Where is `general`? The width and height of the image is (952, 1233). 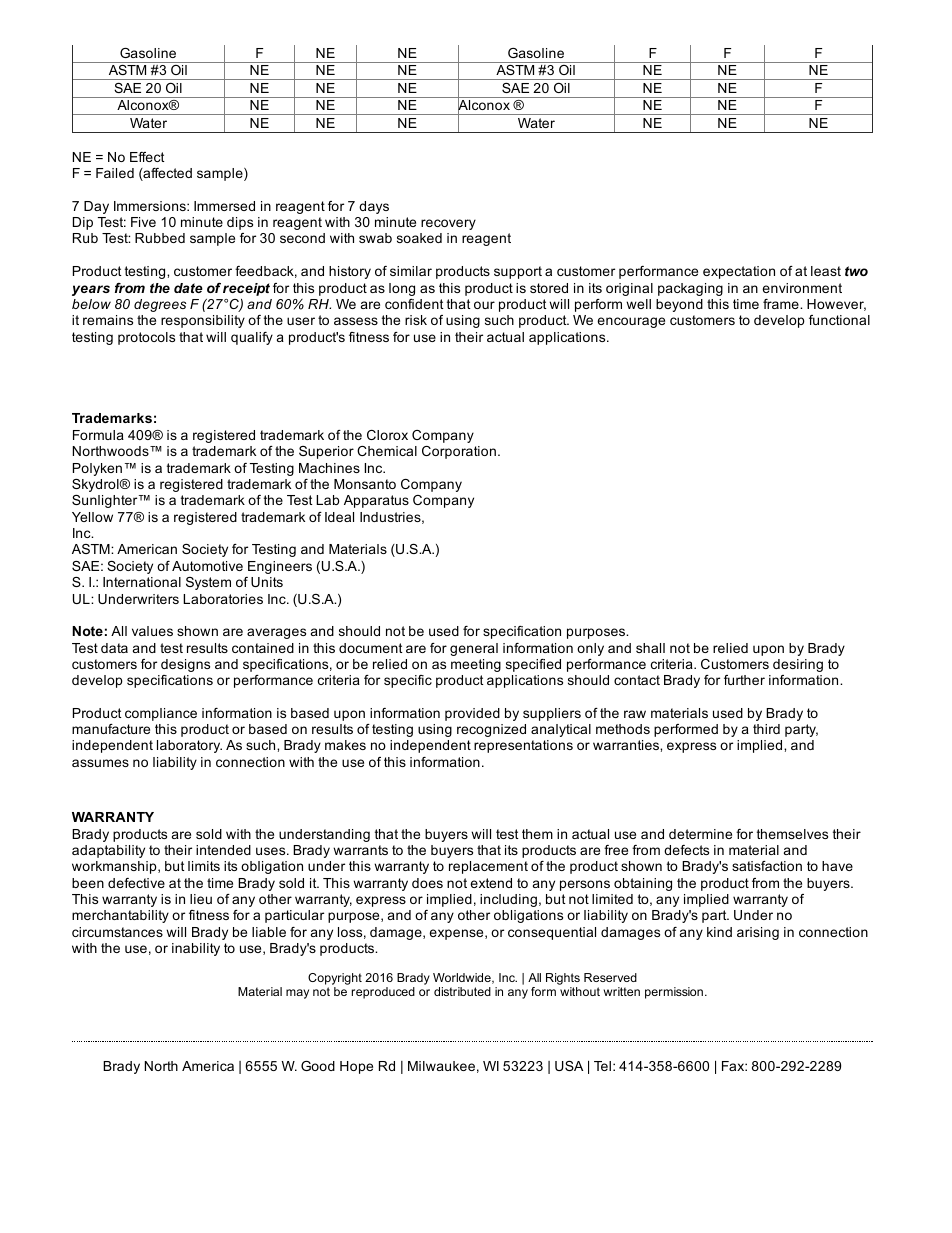 general is located at coordinates (474, 649).
